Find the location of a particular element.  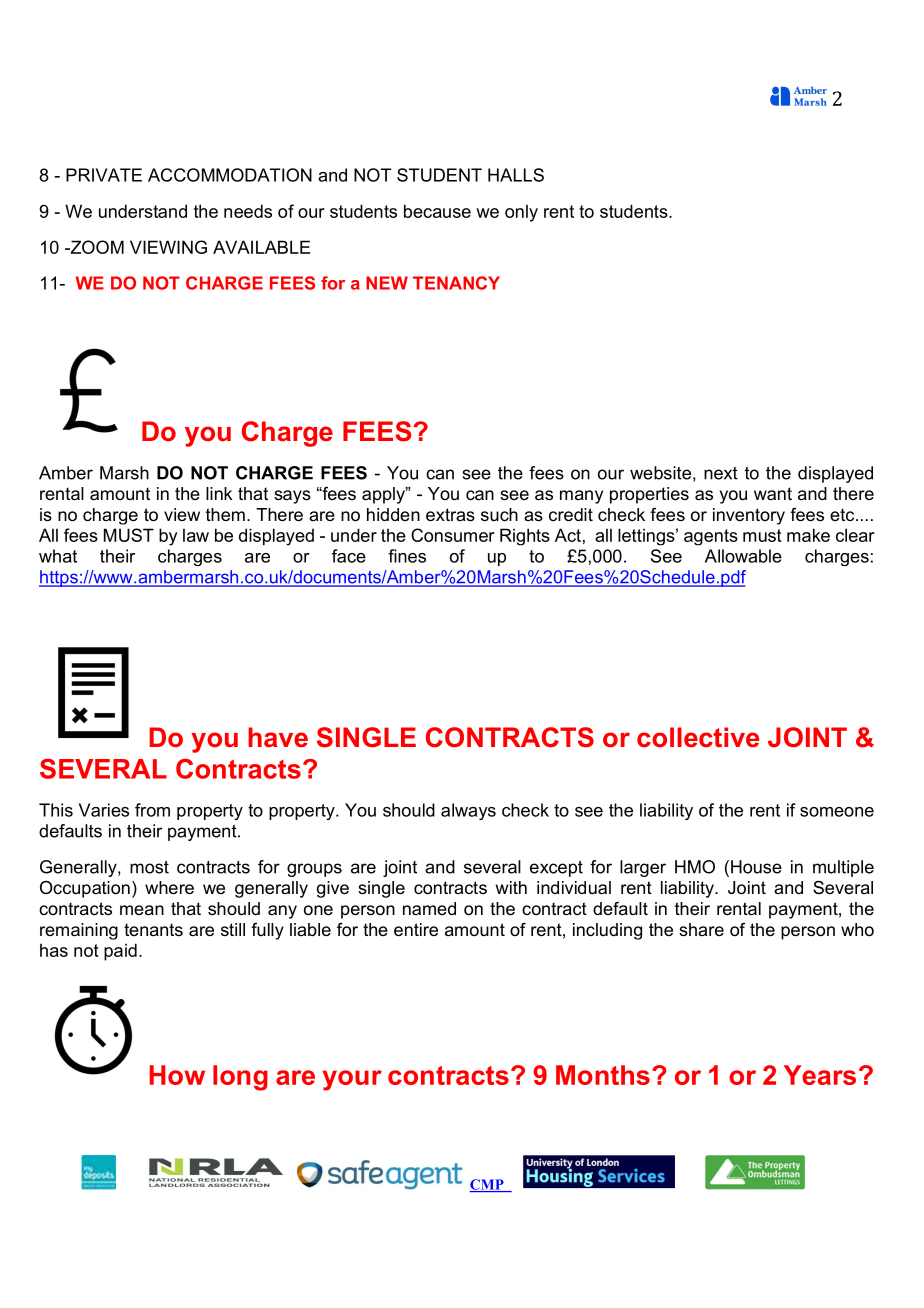

always is located at coordinates (468, 811).
